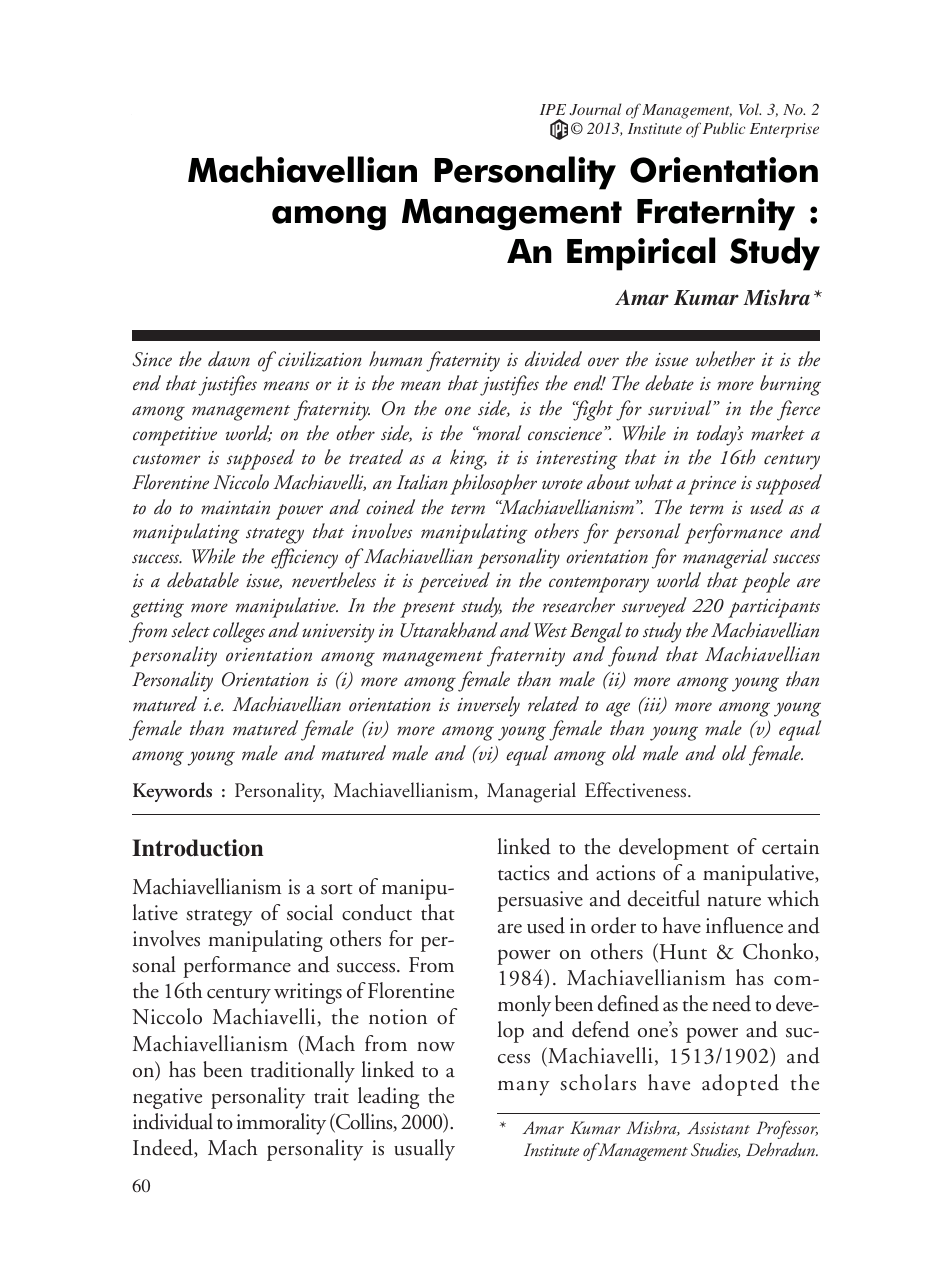  Describe the element at coordinates (790, 847) in the image. I see `certain` at that location.
